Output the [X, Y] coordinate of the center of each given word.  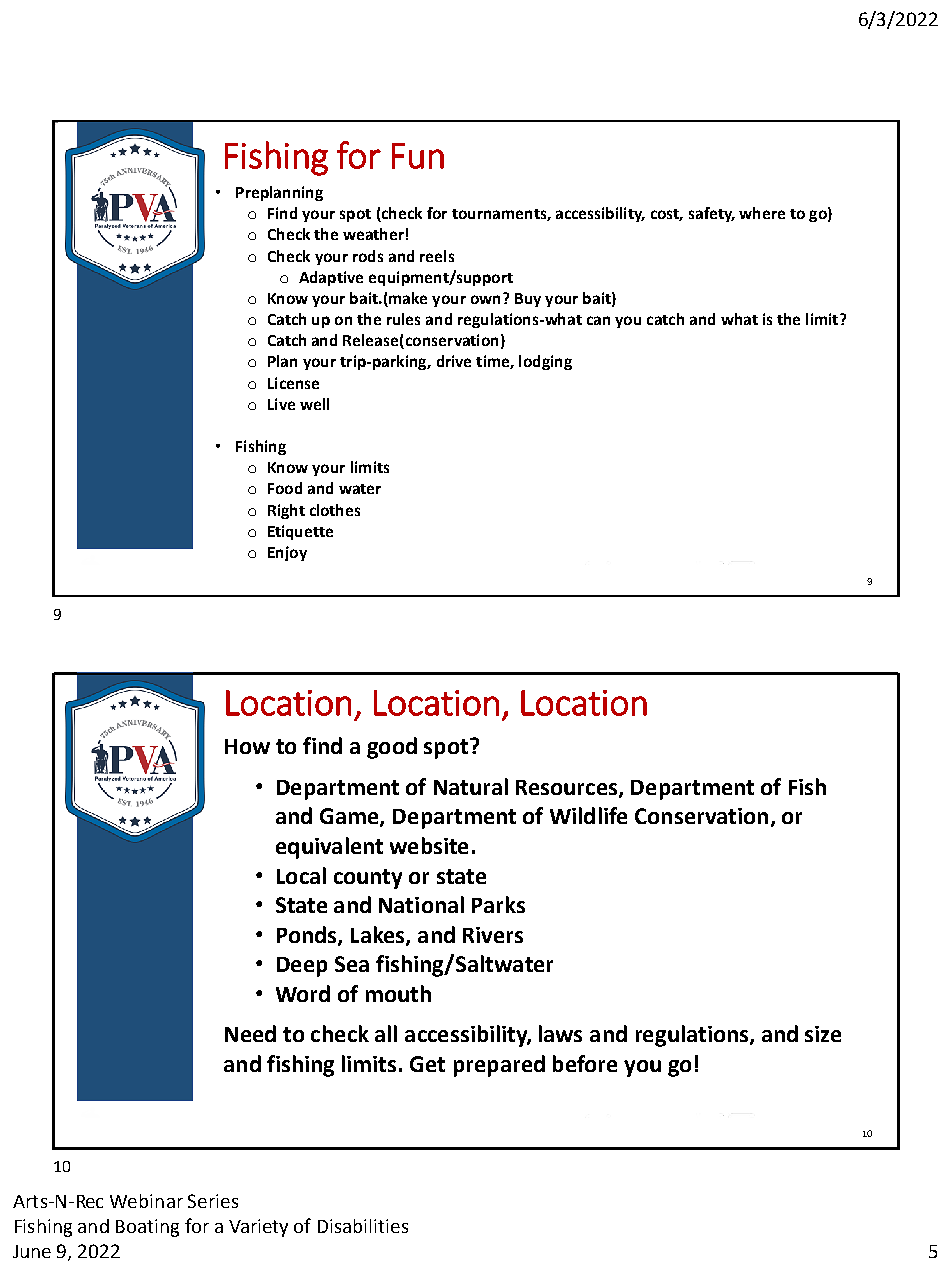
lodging [545, 362]
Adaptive [331, 278]
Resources [568, 788]
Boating [147, 1228]
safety [711, 214]
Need [250, 1033]
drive [454, 361]
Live [281, 404]
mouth [398, 993]
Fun [418, 156]
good [392, 748]
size [823, 1034]
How [247, 746]
